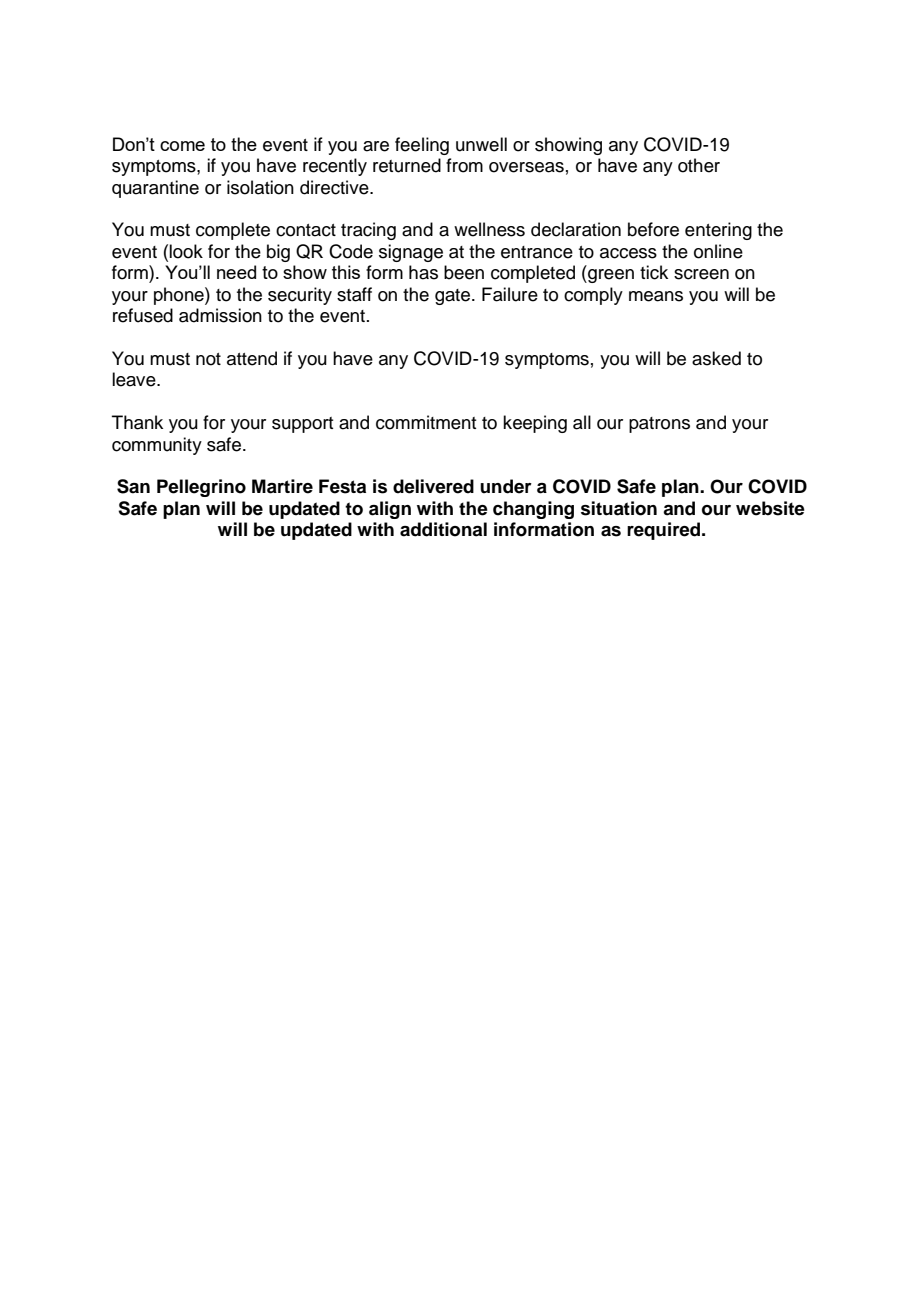  I want to click on screen, so click(701, 274).
